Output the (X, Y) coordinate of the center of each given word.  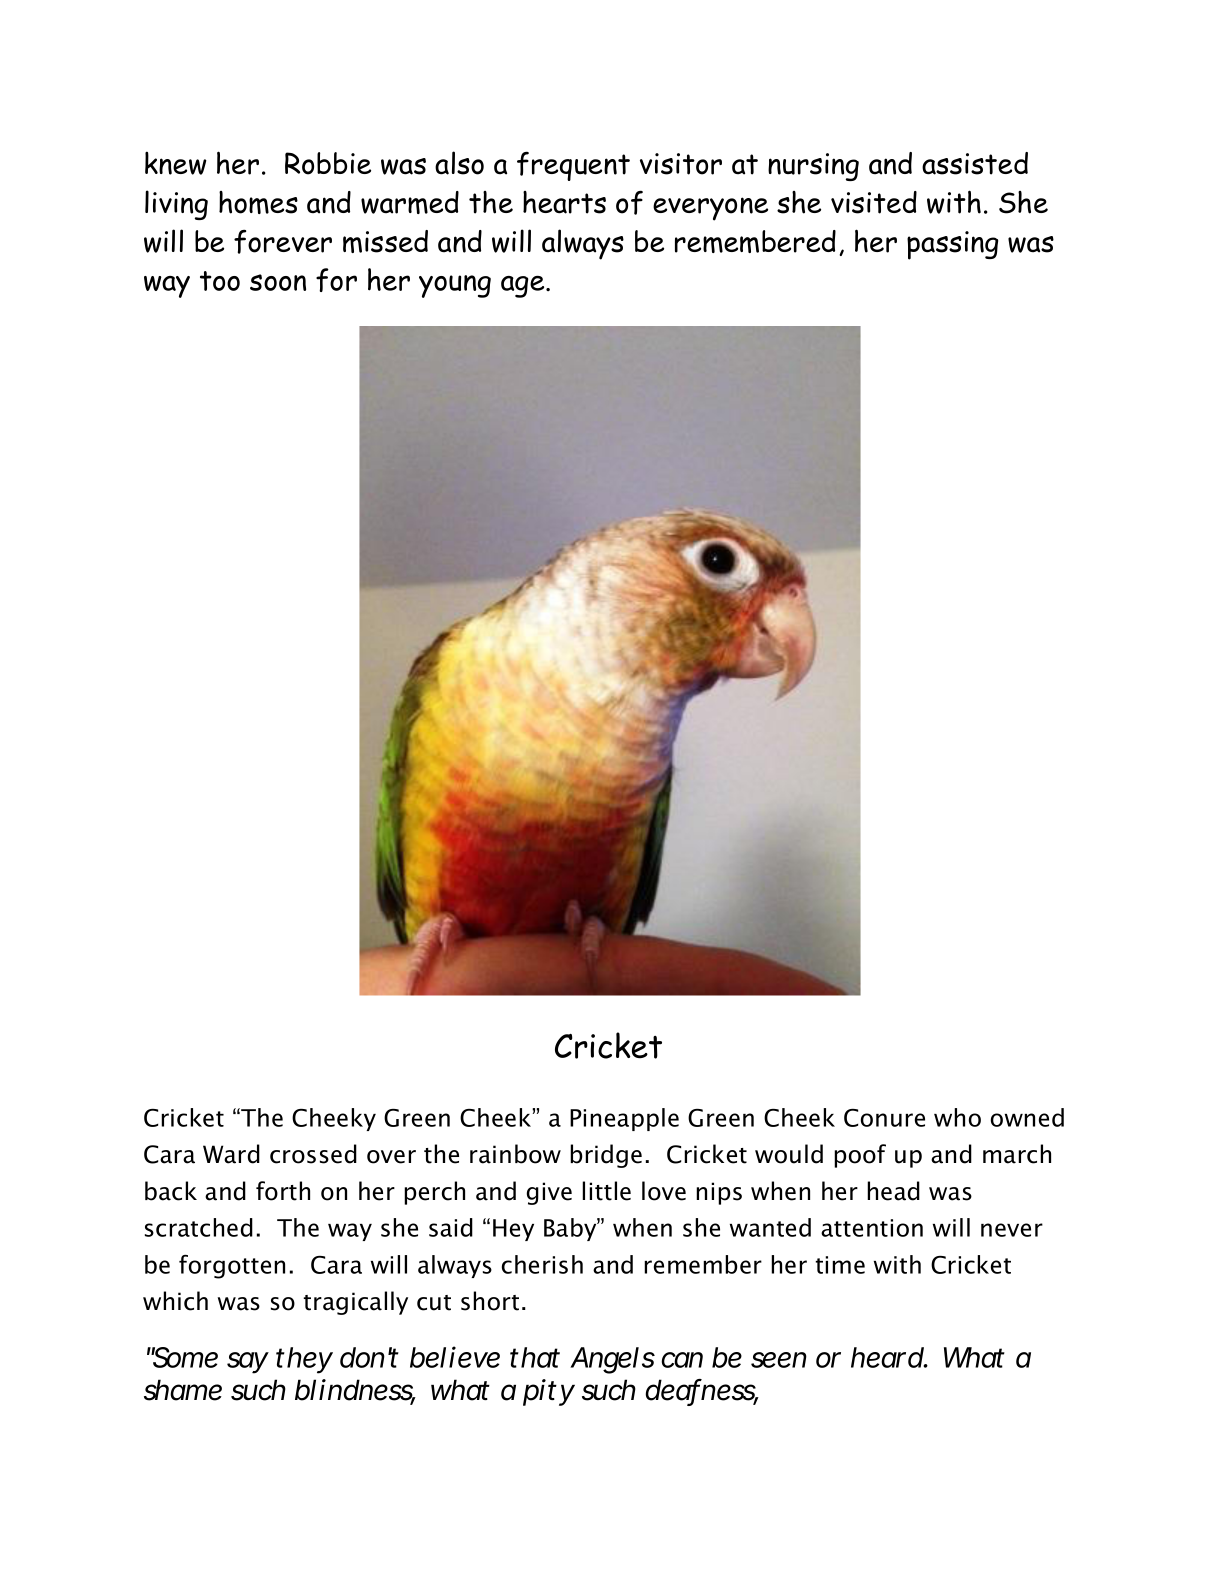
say (248, 1363)
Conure (884, 1118)
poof (860, 1156)
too (220, 281)
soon (278, 282)
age (524, 287)
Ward (231, 1154)
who (957, 1117)
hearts (564, 202)
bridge (606, 1156)
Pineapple (624, 1119)
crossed (313, 1154)
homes (258, 202)
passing (952, 245)
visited (874, 202)
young (455, 286)
